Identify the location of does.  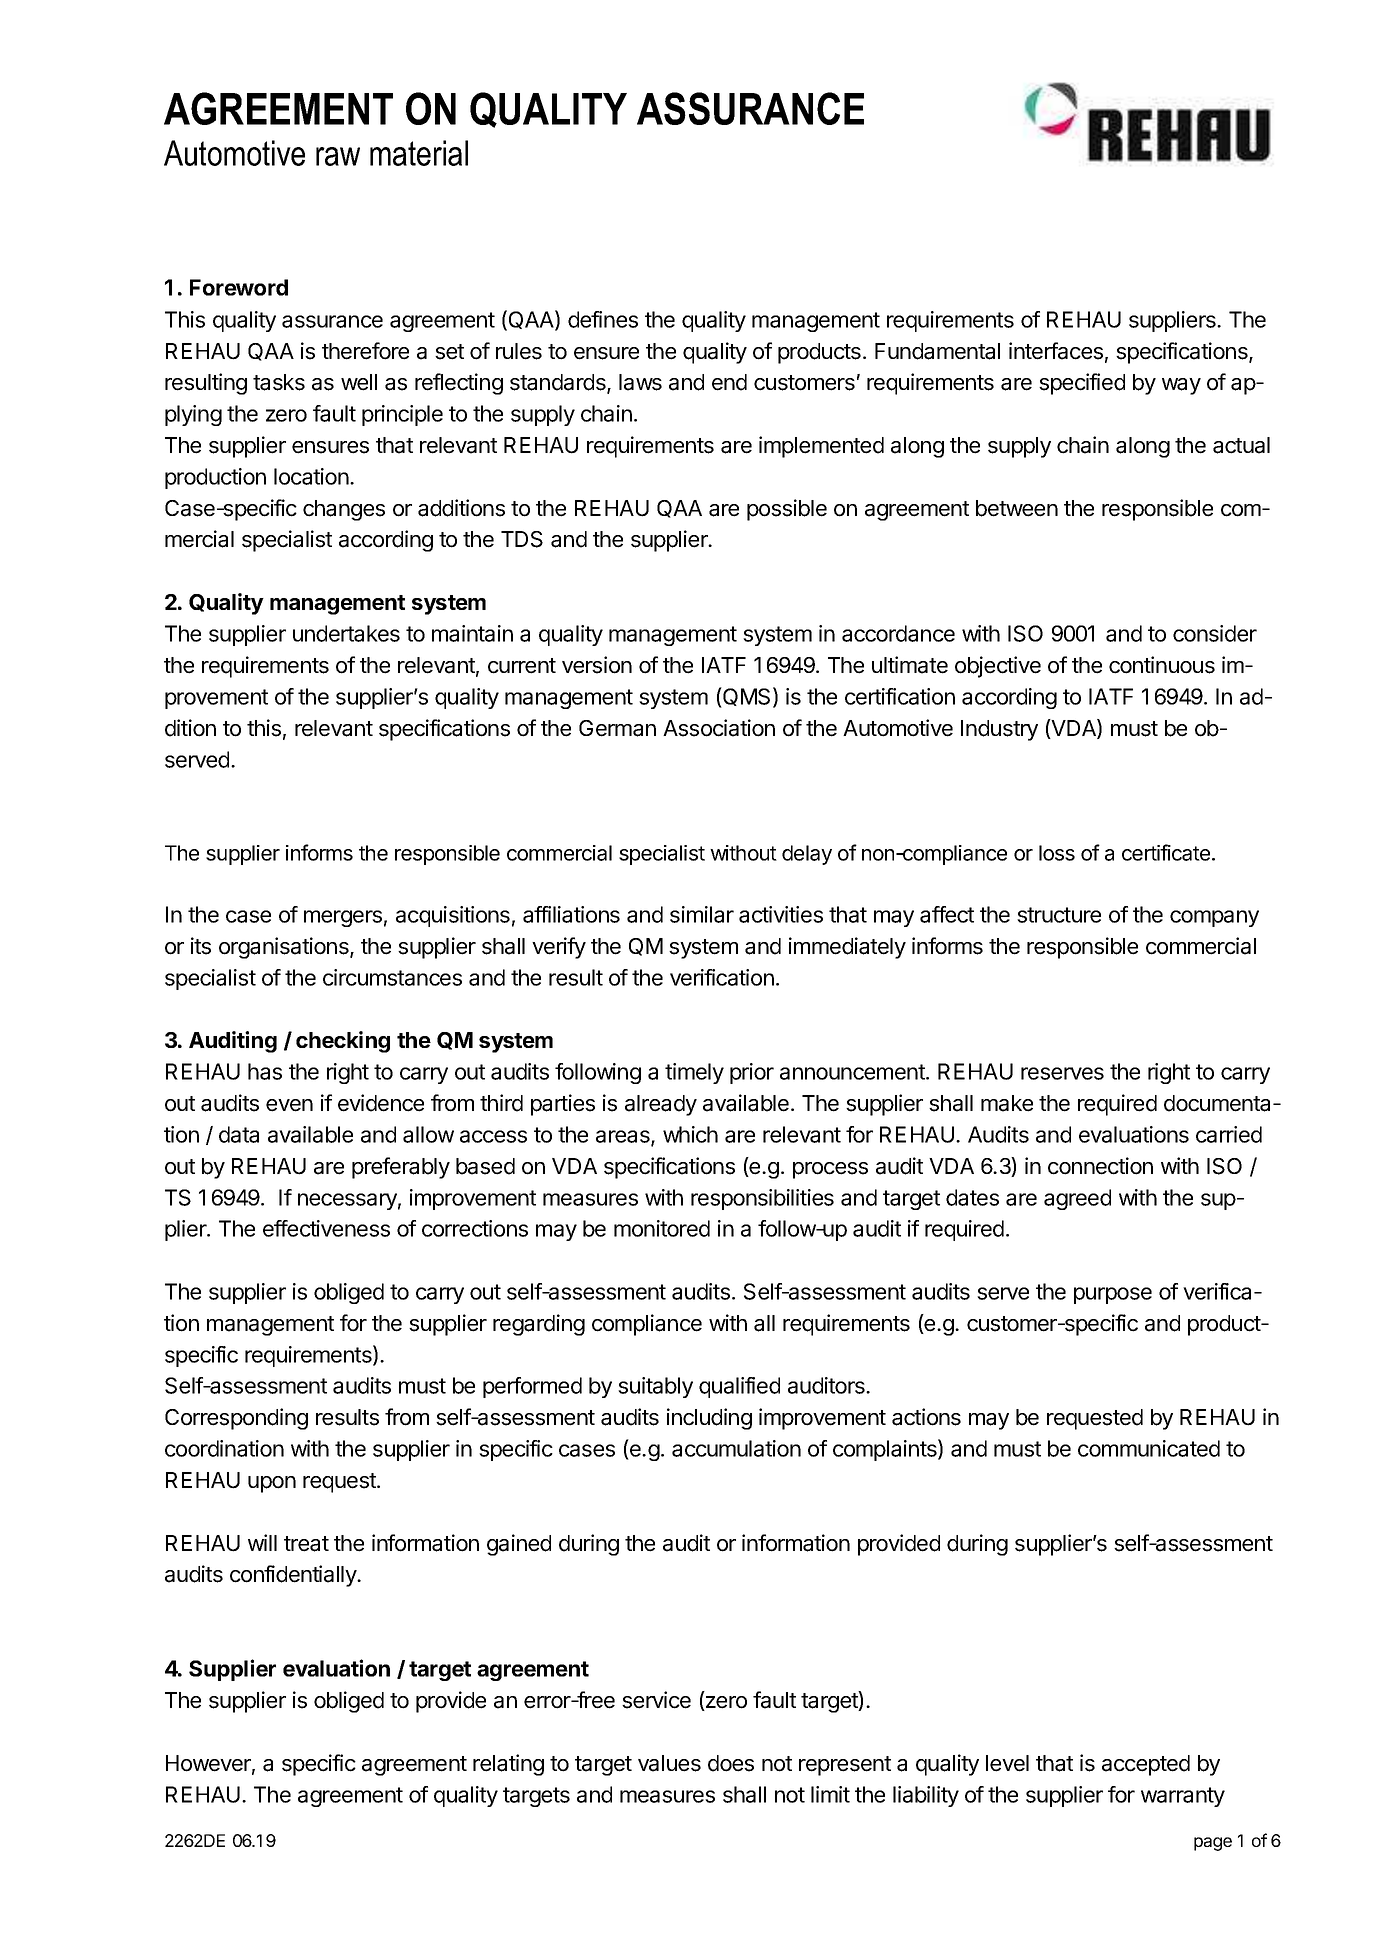
(731, 1763).
